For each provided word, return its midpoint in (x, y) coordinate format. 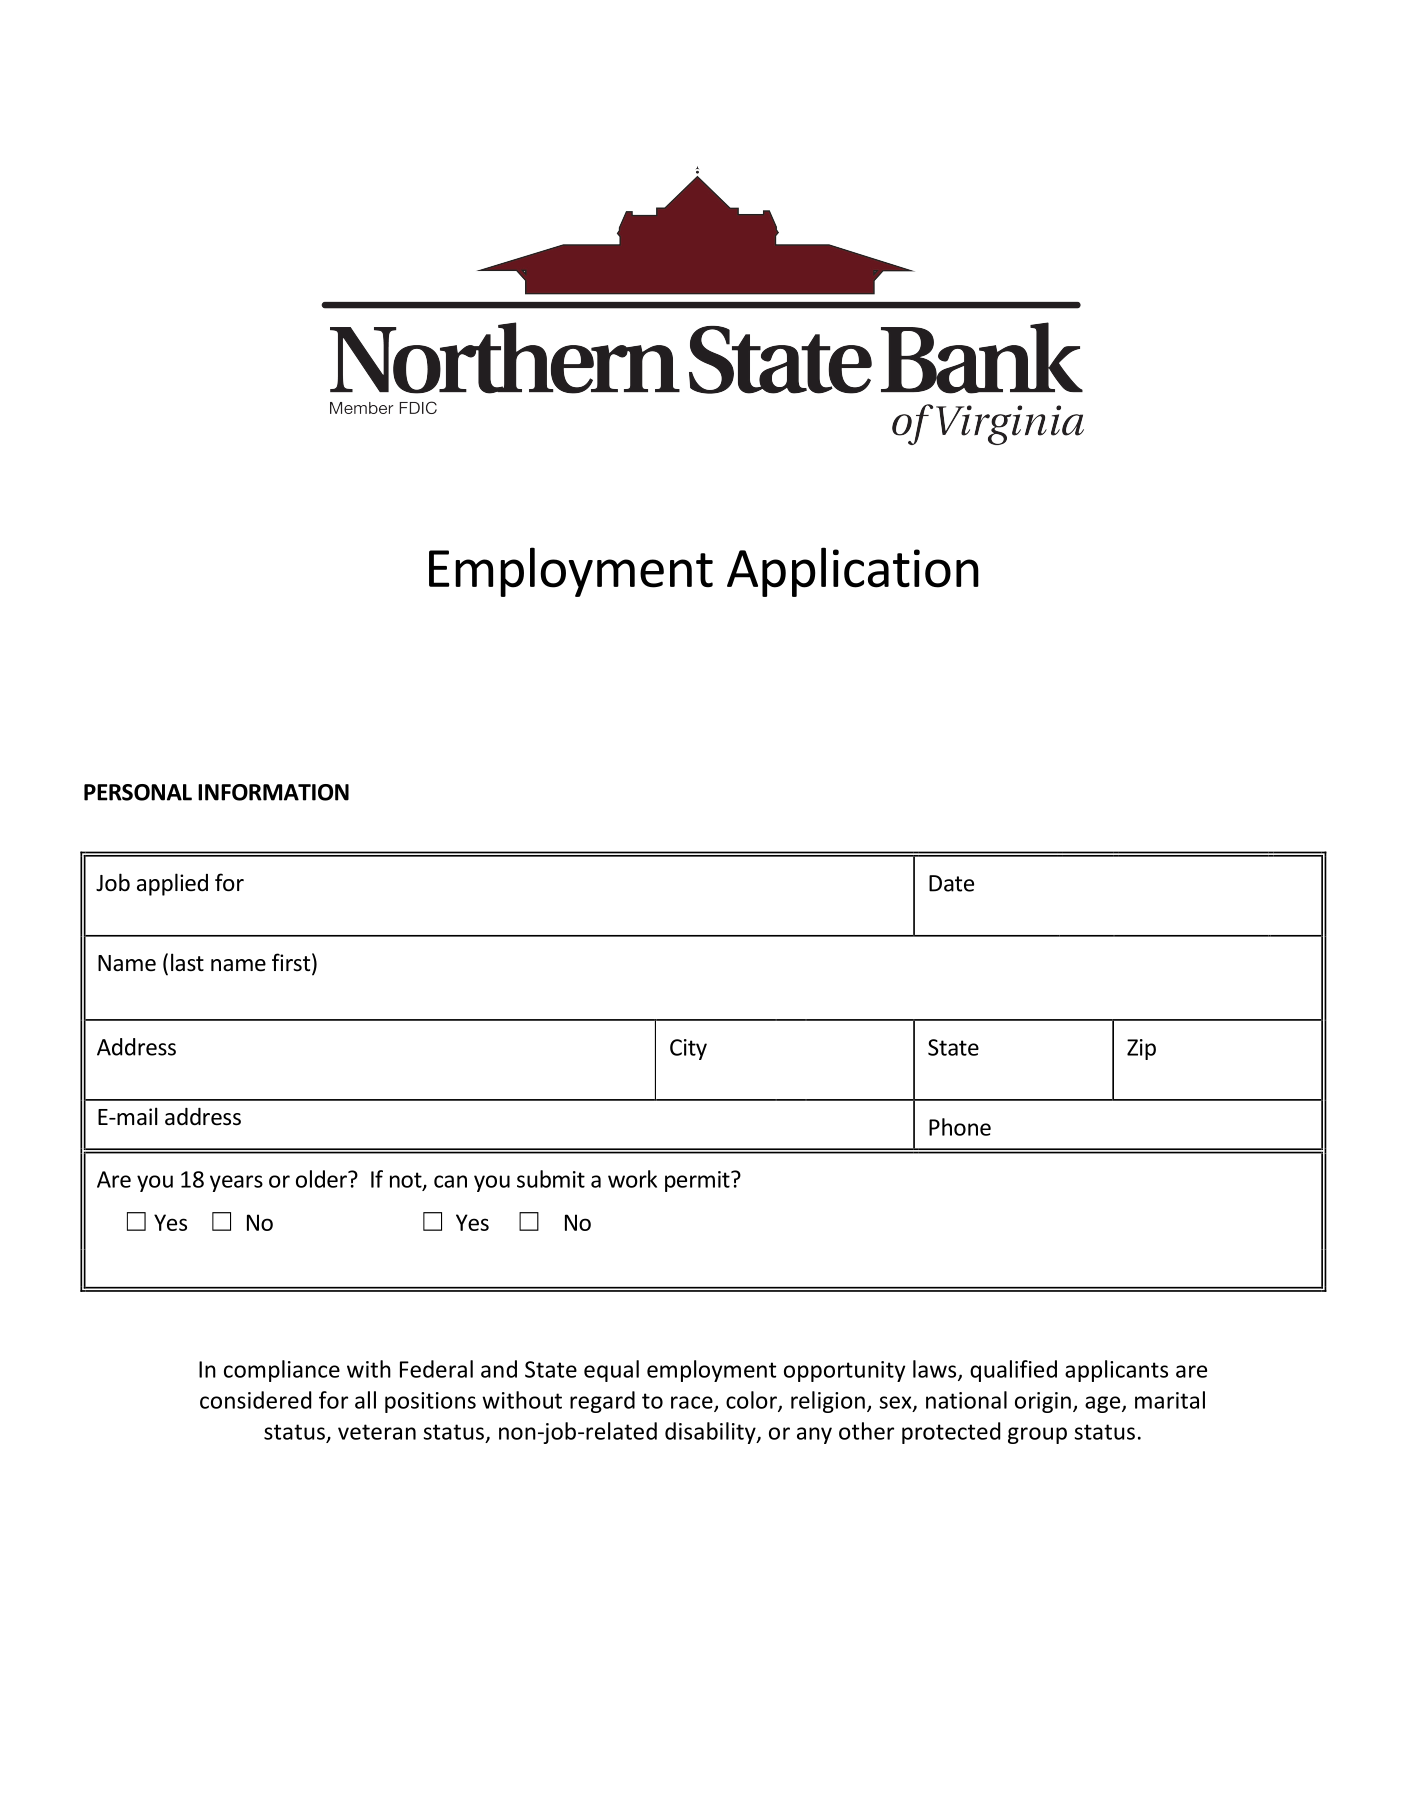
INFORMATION (273, 792)
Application (853, 572)
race (693, 1403)
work (632, 1179)
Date (951, 883)
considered (255, 1400)
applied (172, 884)
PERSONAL (138, 792)
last (187, 962)
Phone (960, 1127)
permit (698, 1181)
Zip (1141, 1049)
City (688, 1049)
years (236, 1183)
